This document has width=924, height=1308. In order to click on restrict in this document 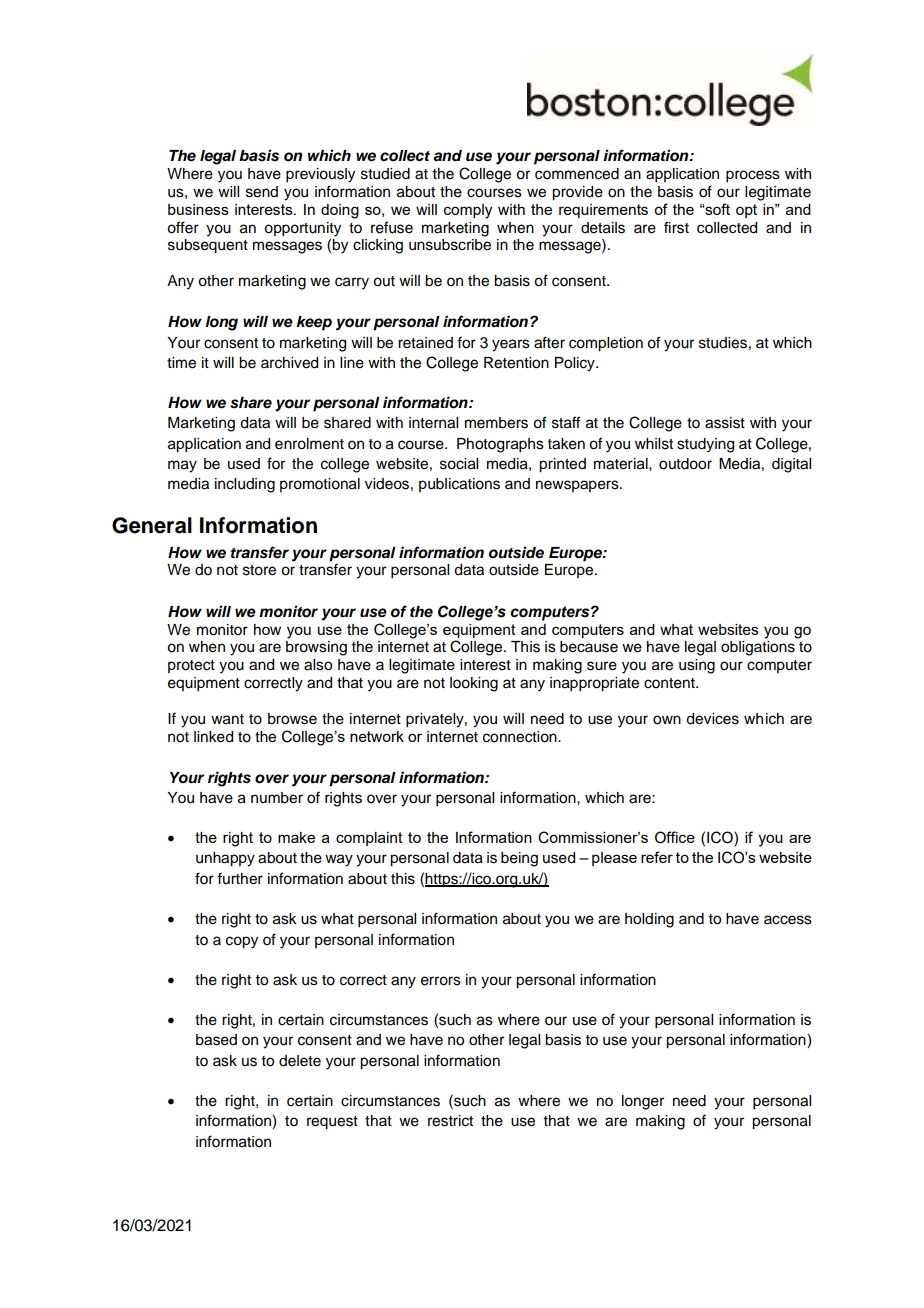, I will do `click(450, 1121)`.
